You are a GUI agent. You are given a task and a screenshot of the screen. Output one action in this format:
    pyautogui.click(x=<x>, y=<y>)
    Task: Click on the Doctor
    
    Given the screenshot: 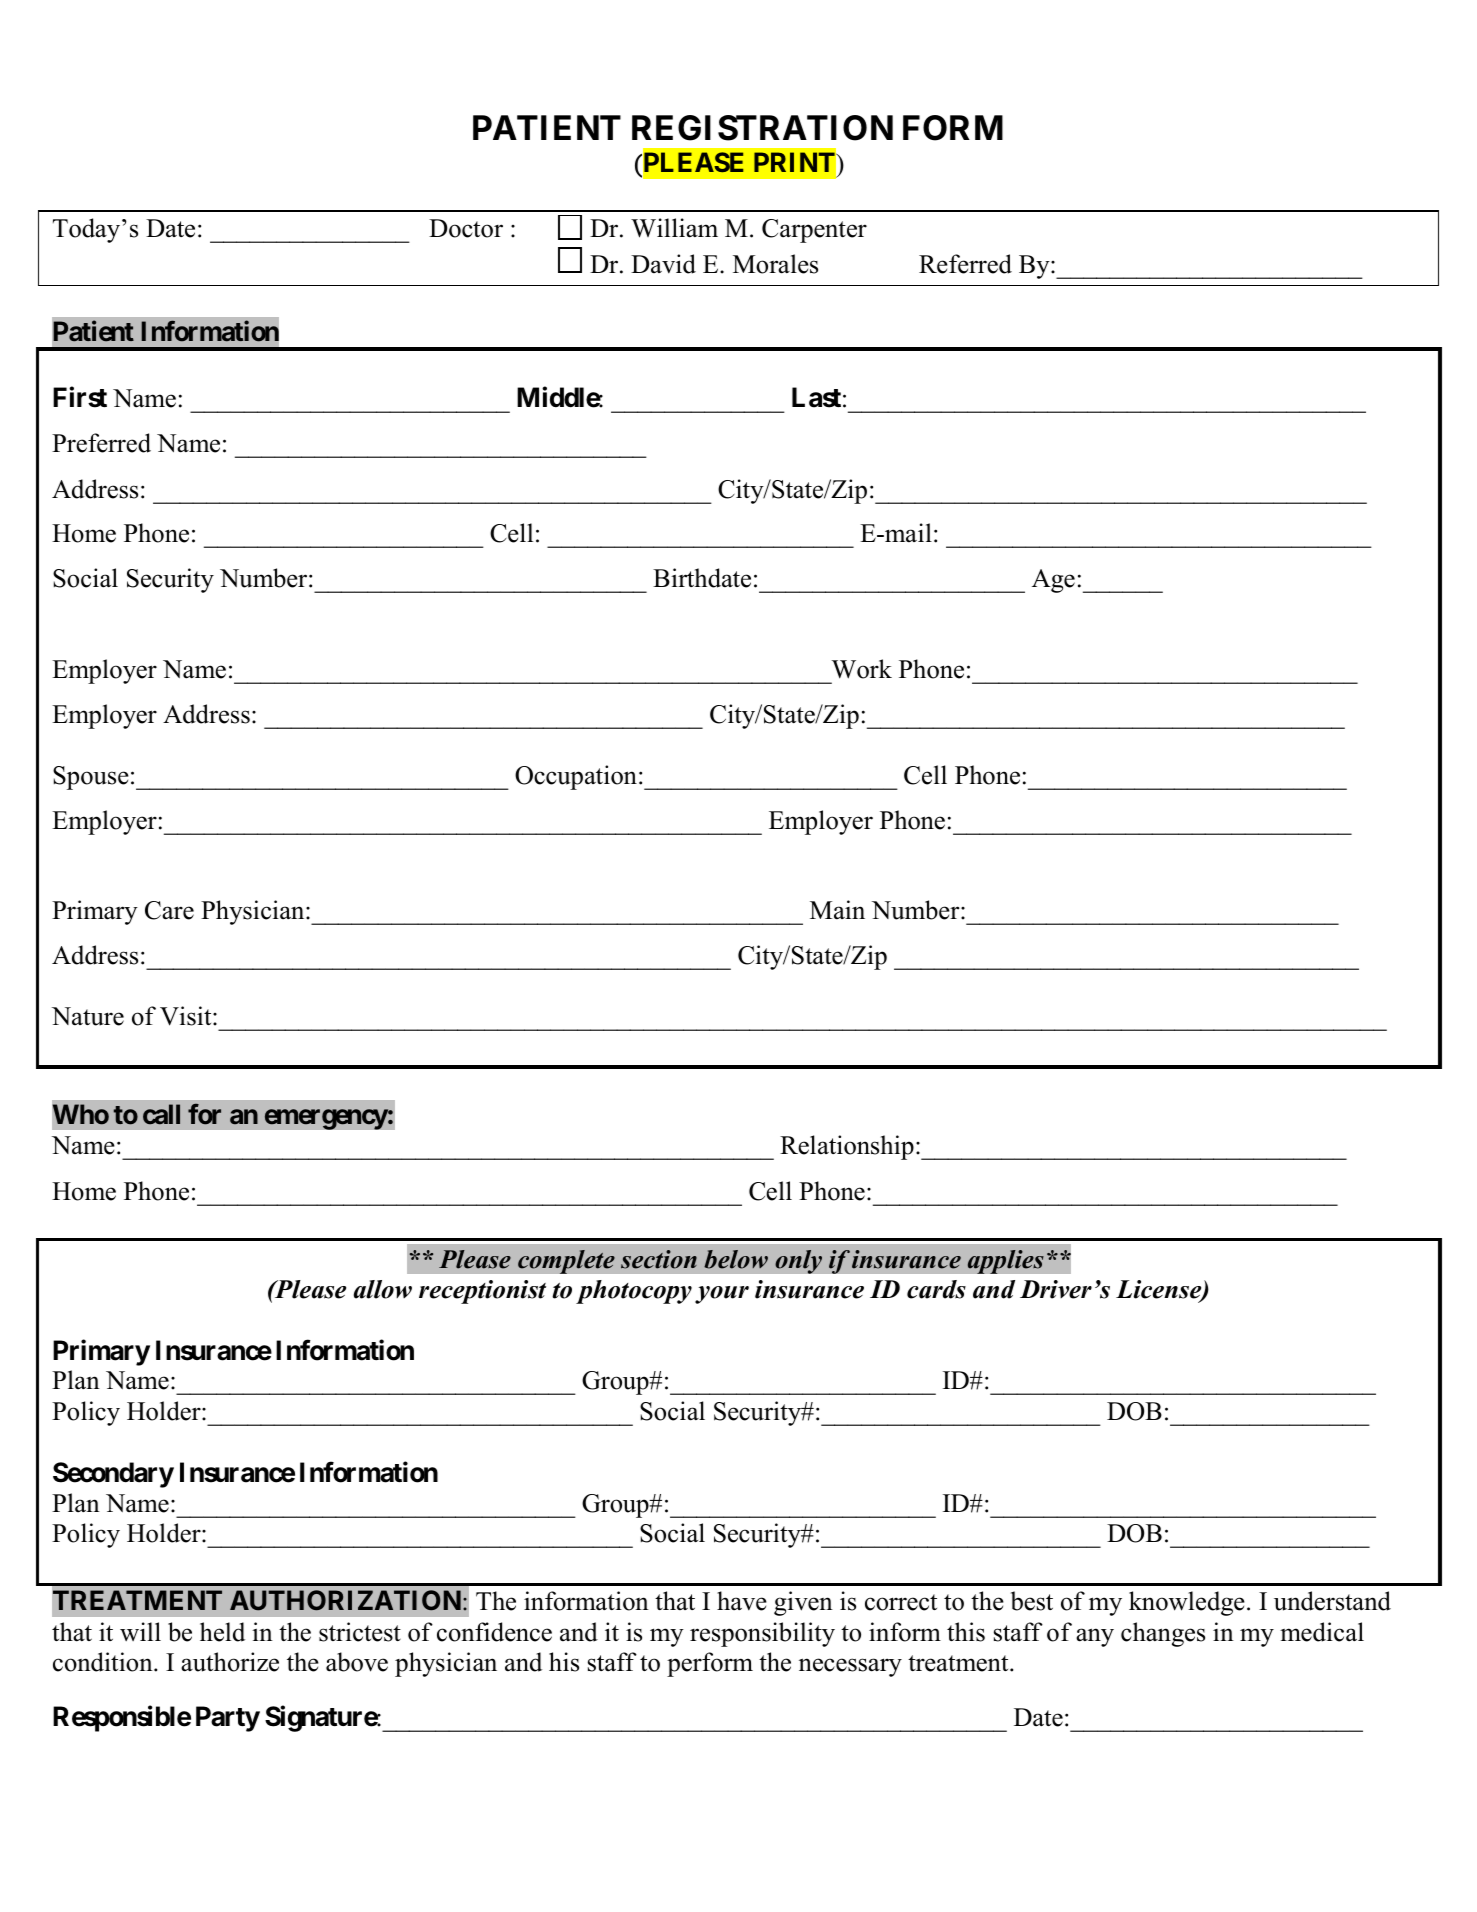 What is the action you would take?
    pyautogui.click(x=466, y=228)
